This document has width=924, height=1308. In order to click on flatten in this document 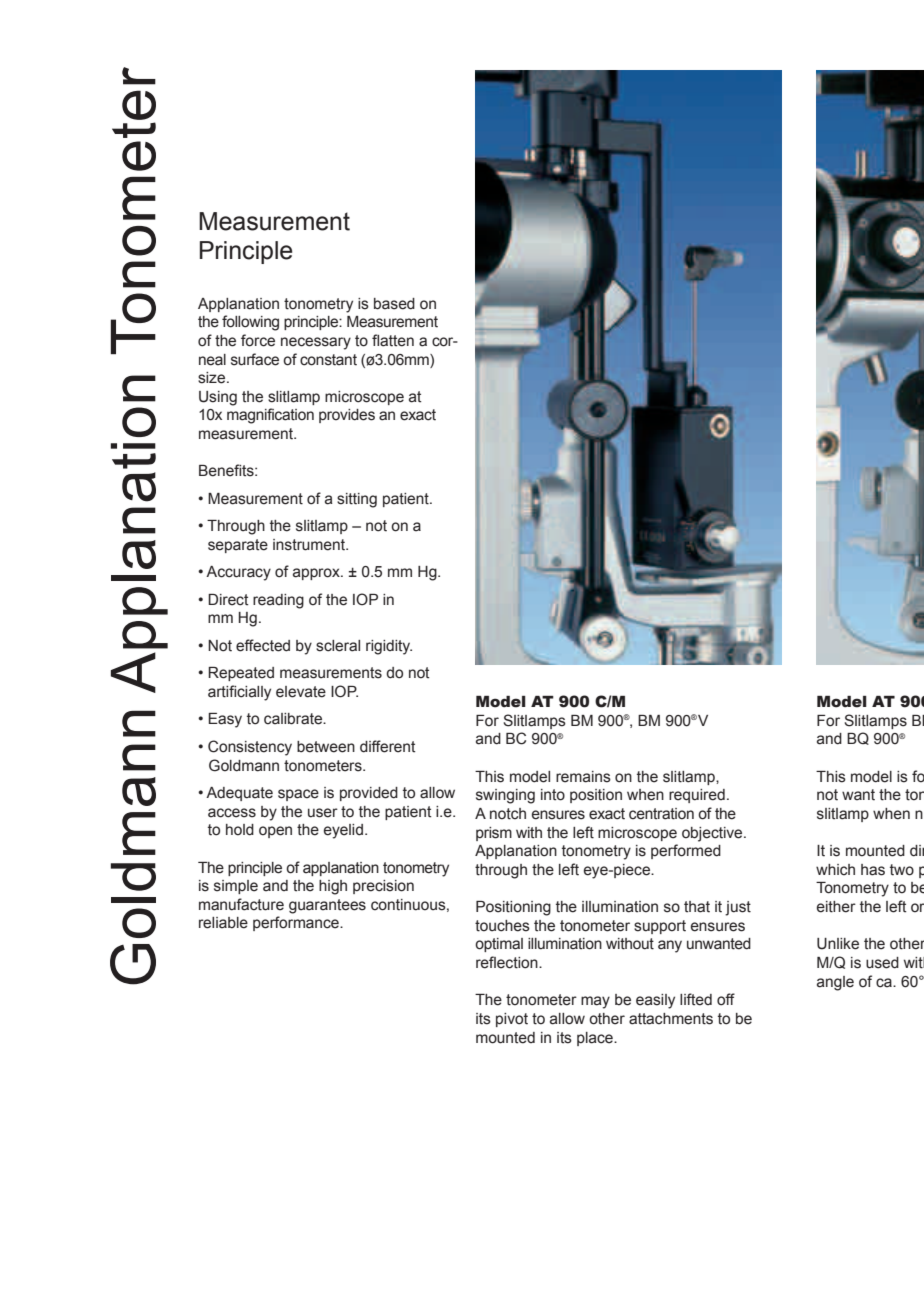, I will do `click(393, 340)`.
